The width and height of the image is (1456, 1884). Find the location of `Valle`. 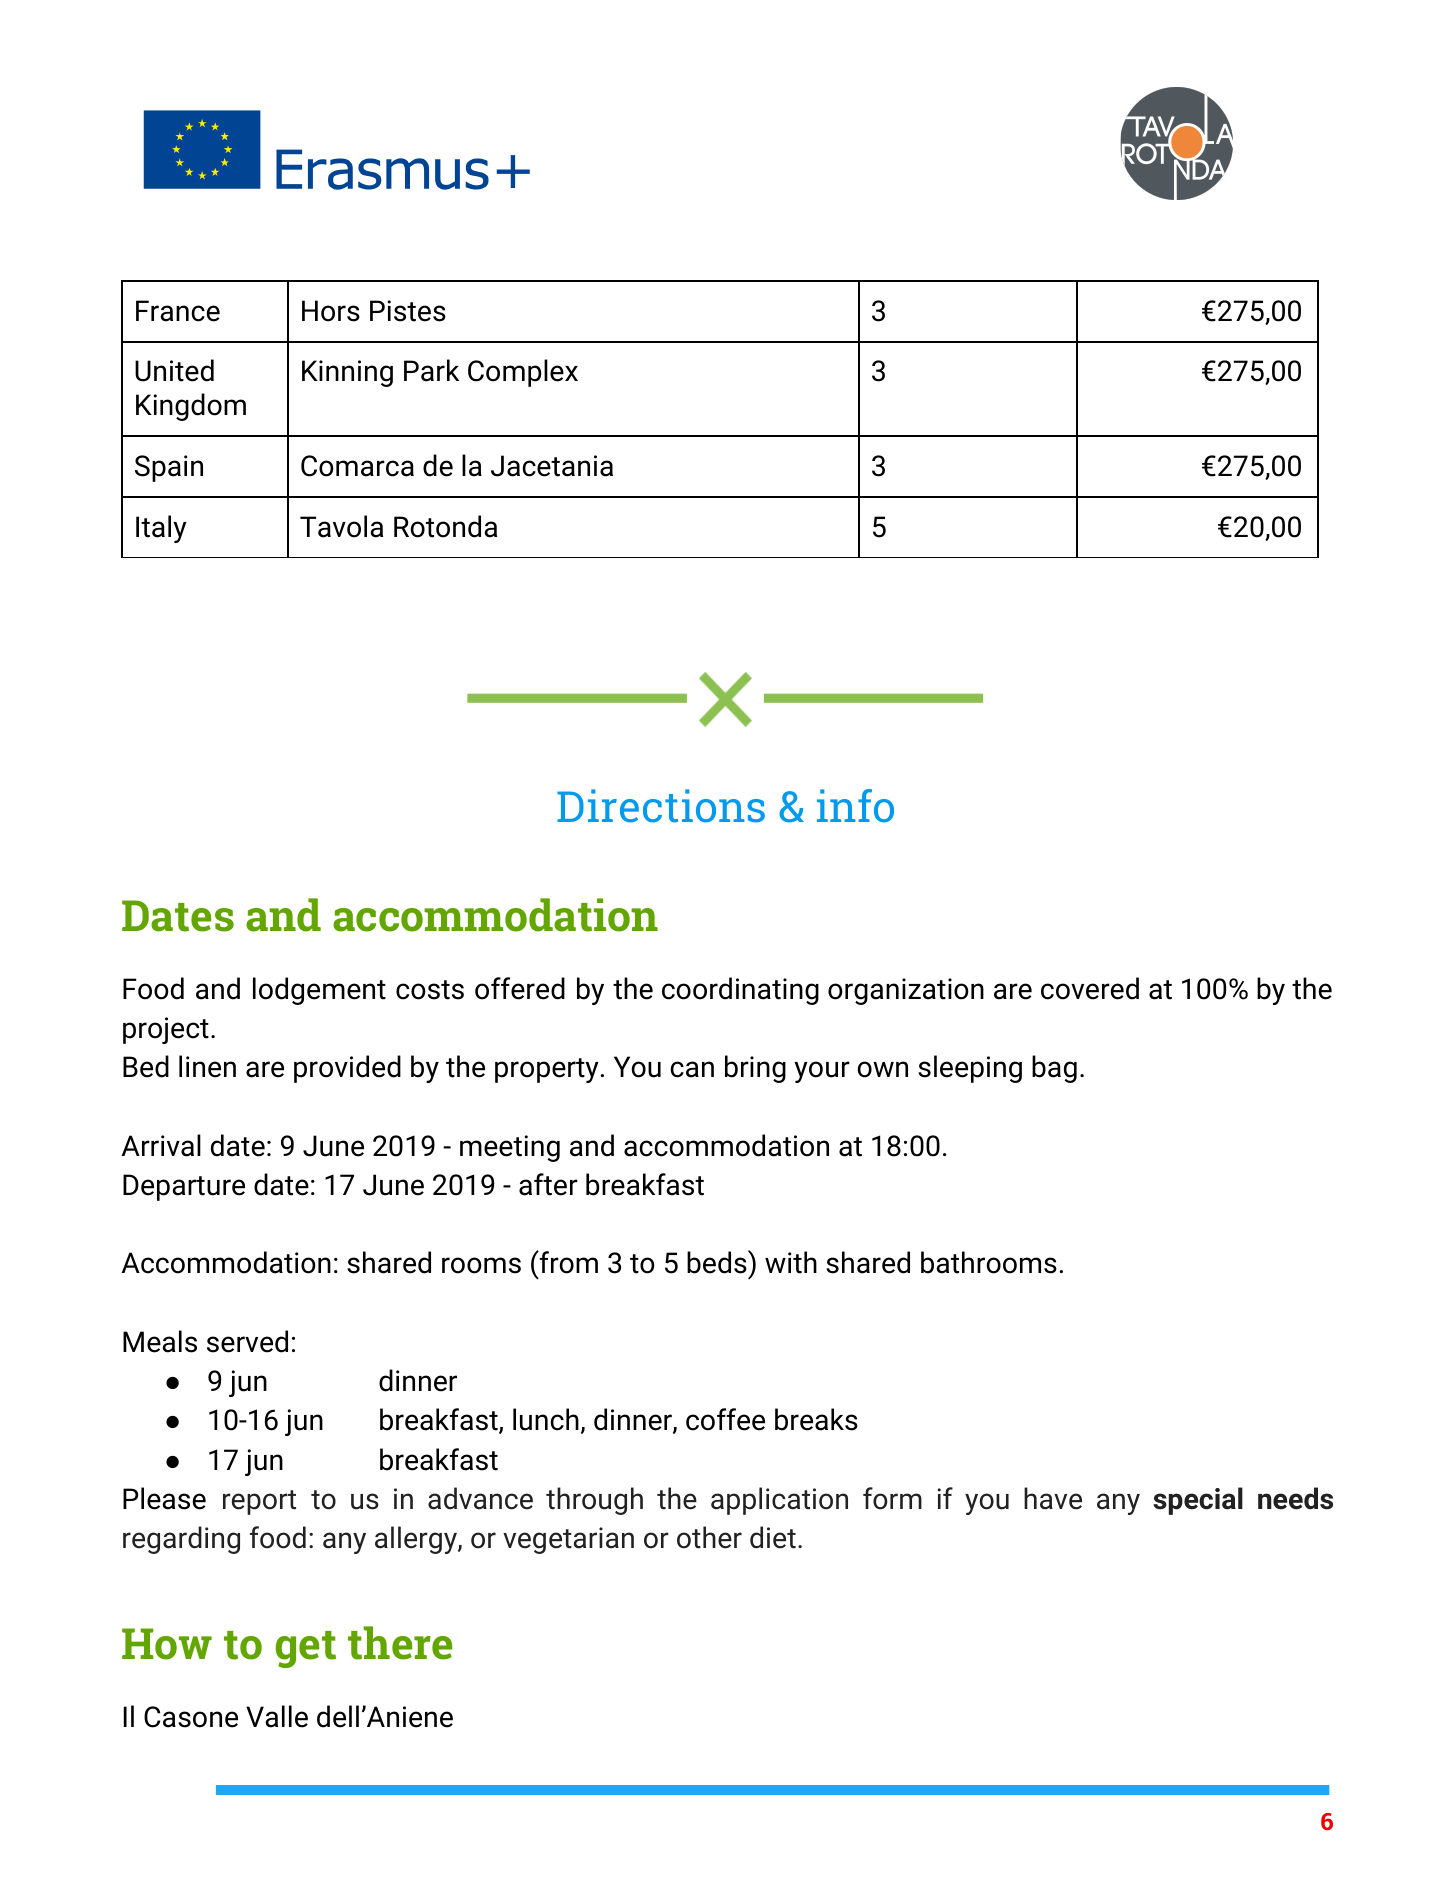

Valle is located at coordinates (277, 1716).
